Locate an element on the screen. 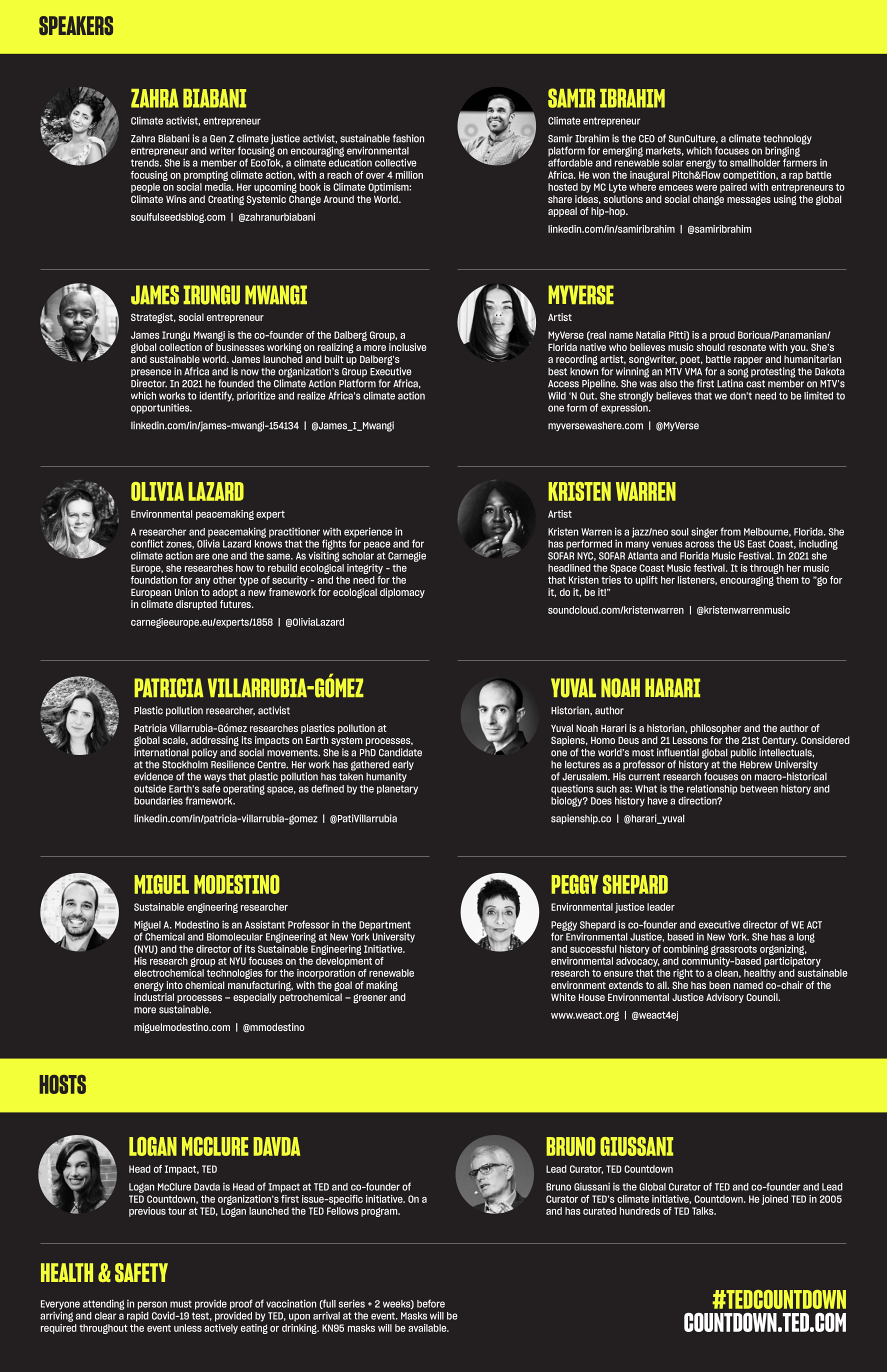 Image resolution: width=887 pixels, height=1372 pixels. boundaries is located at coordinates (158, 800).
